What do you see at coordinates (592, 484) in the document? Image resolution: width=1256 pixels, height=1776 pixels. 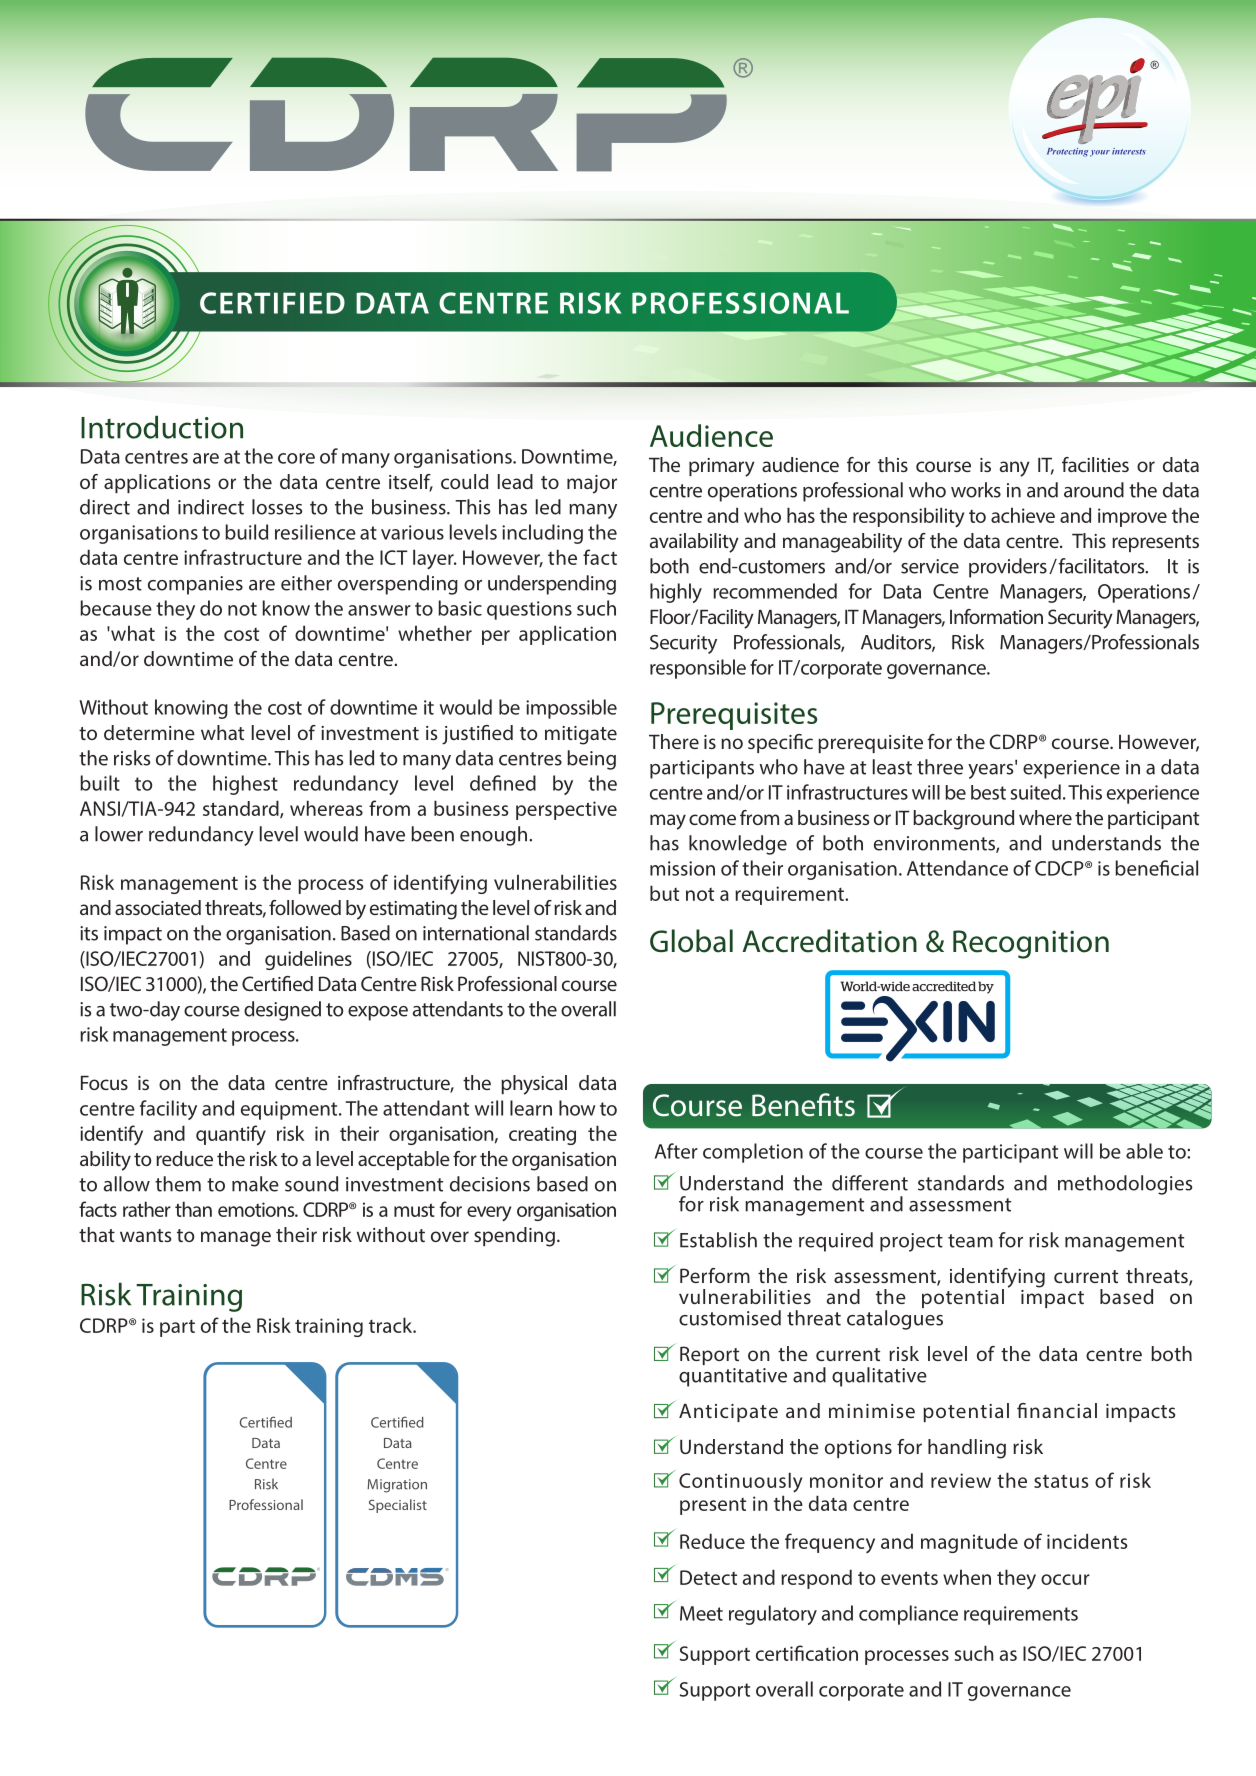 I see `major` at bounding box center [592, 484].
